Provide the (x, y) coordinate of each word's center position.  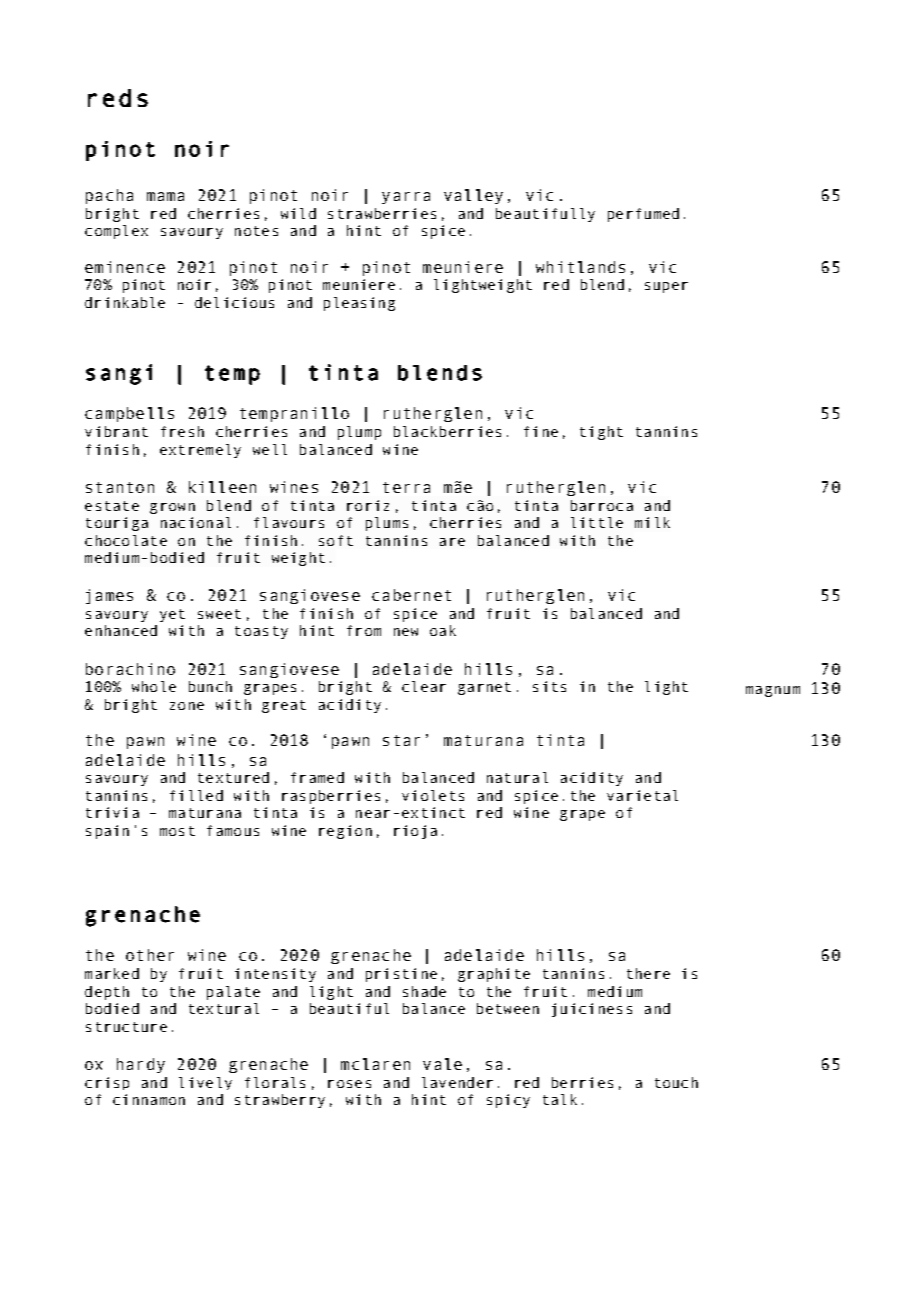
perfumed (643, 215)
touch (676, 1082)
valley (473, 196)
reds (118, 98)
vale (442, 1064)
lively (205, 1083)
